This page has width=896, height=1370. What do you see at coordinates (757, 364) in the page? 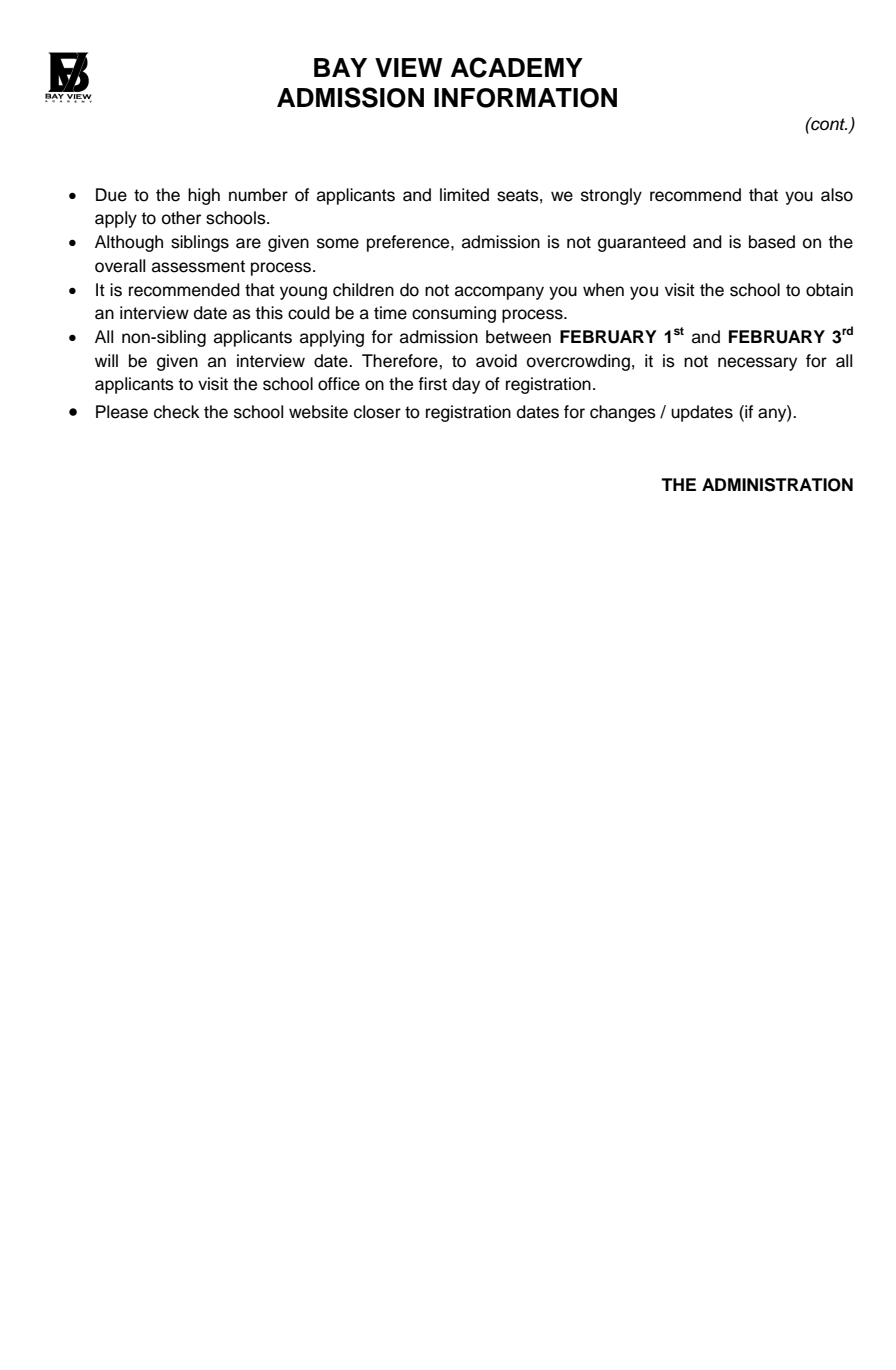
I see `necessary` at bounding box center [757, 364].
